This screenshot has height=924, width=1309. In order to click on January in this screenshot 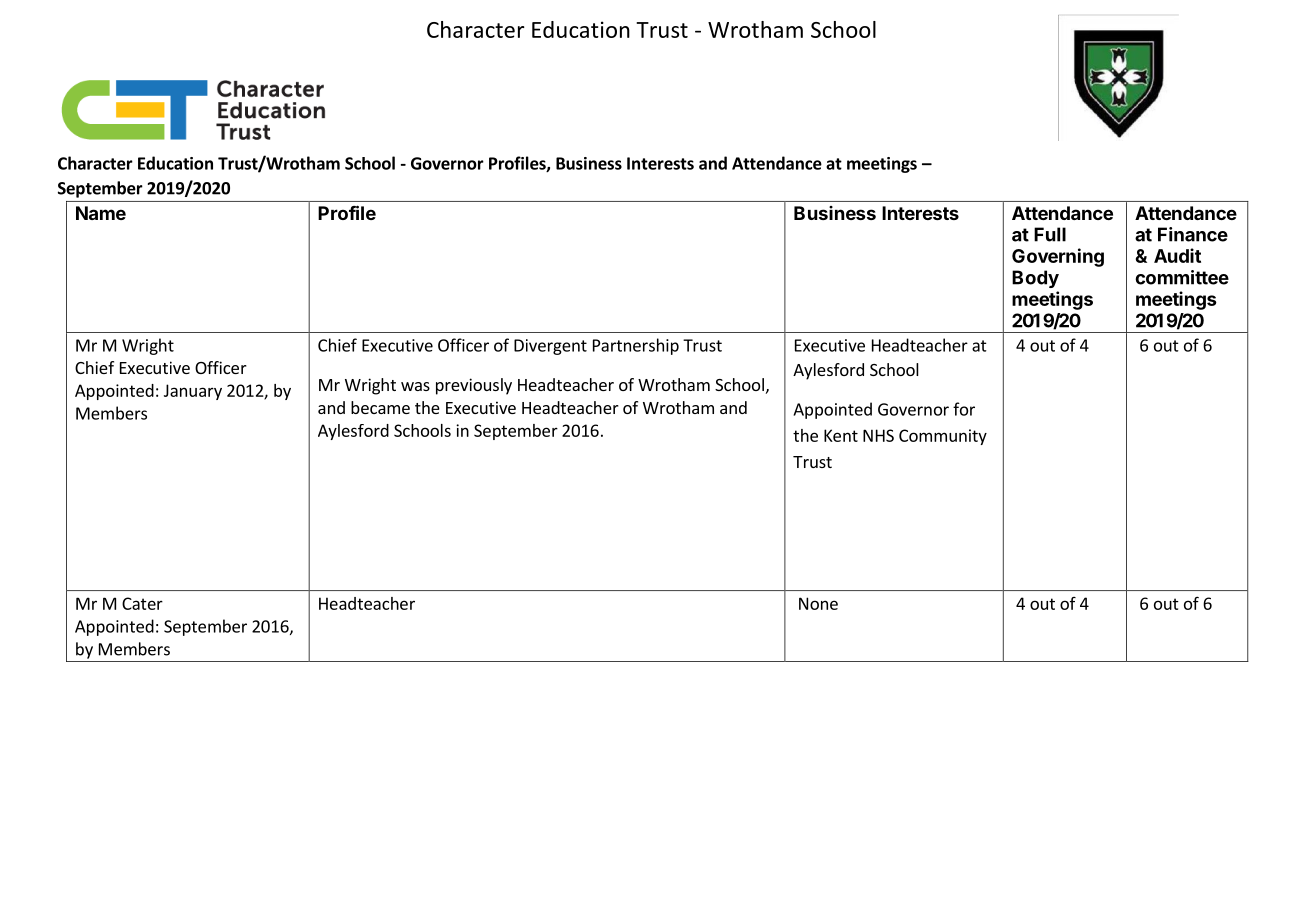, I will do `click(193, 392)`.
